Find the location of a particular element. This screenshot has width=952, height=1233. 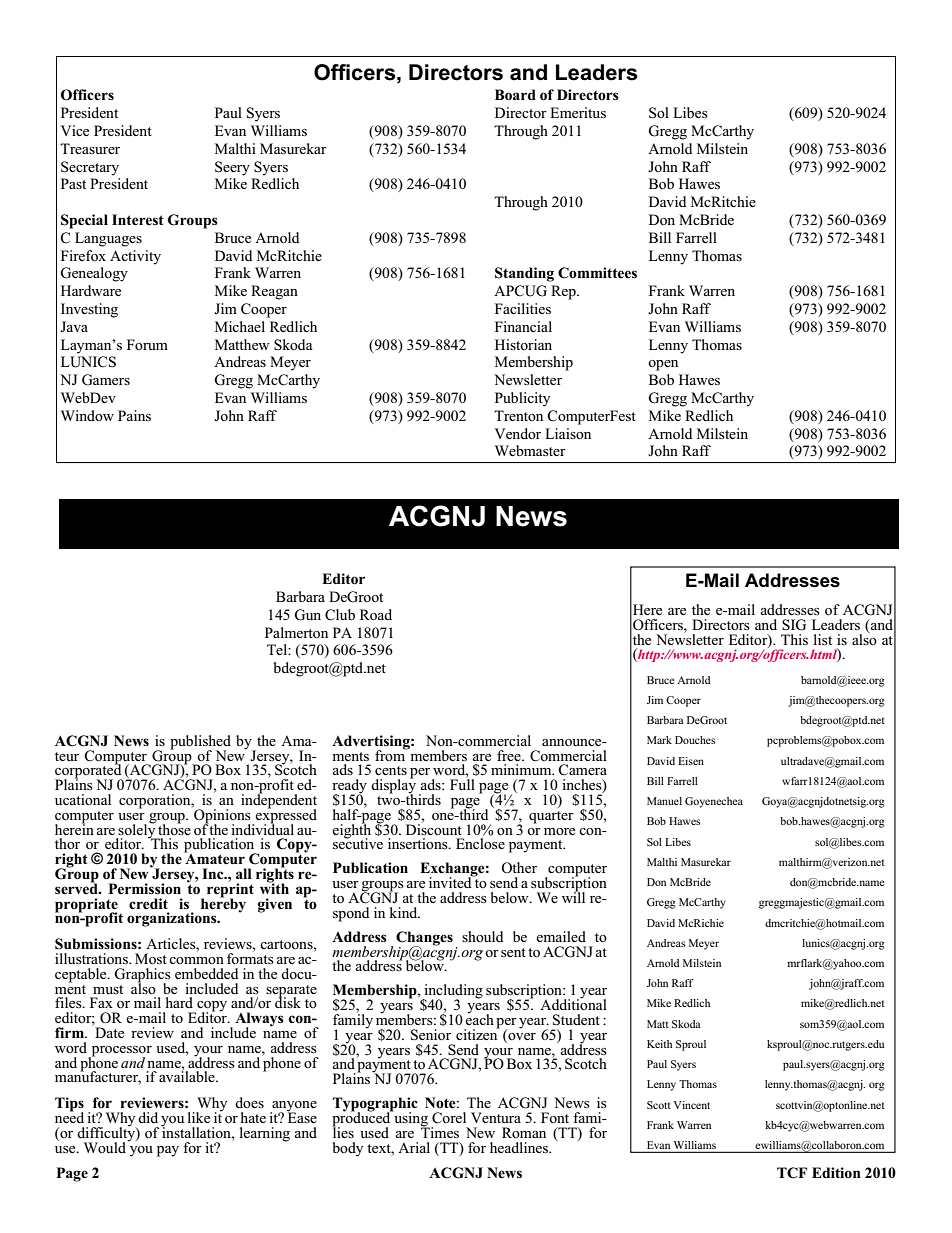

list is located at coordinates (823, 639).
